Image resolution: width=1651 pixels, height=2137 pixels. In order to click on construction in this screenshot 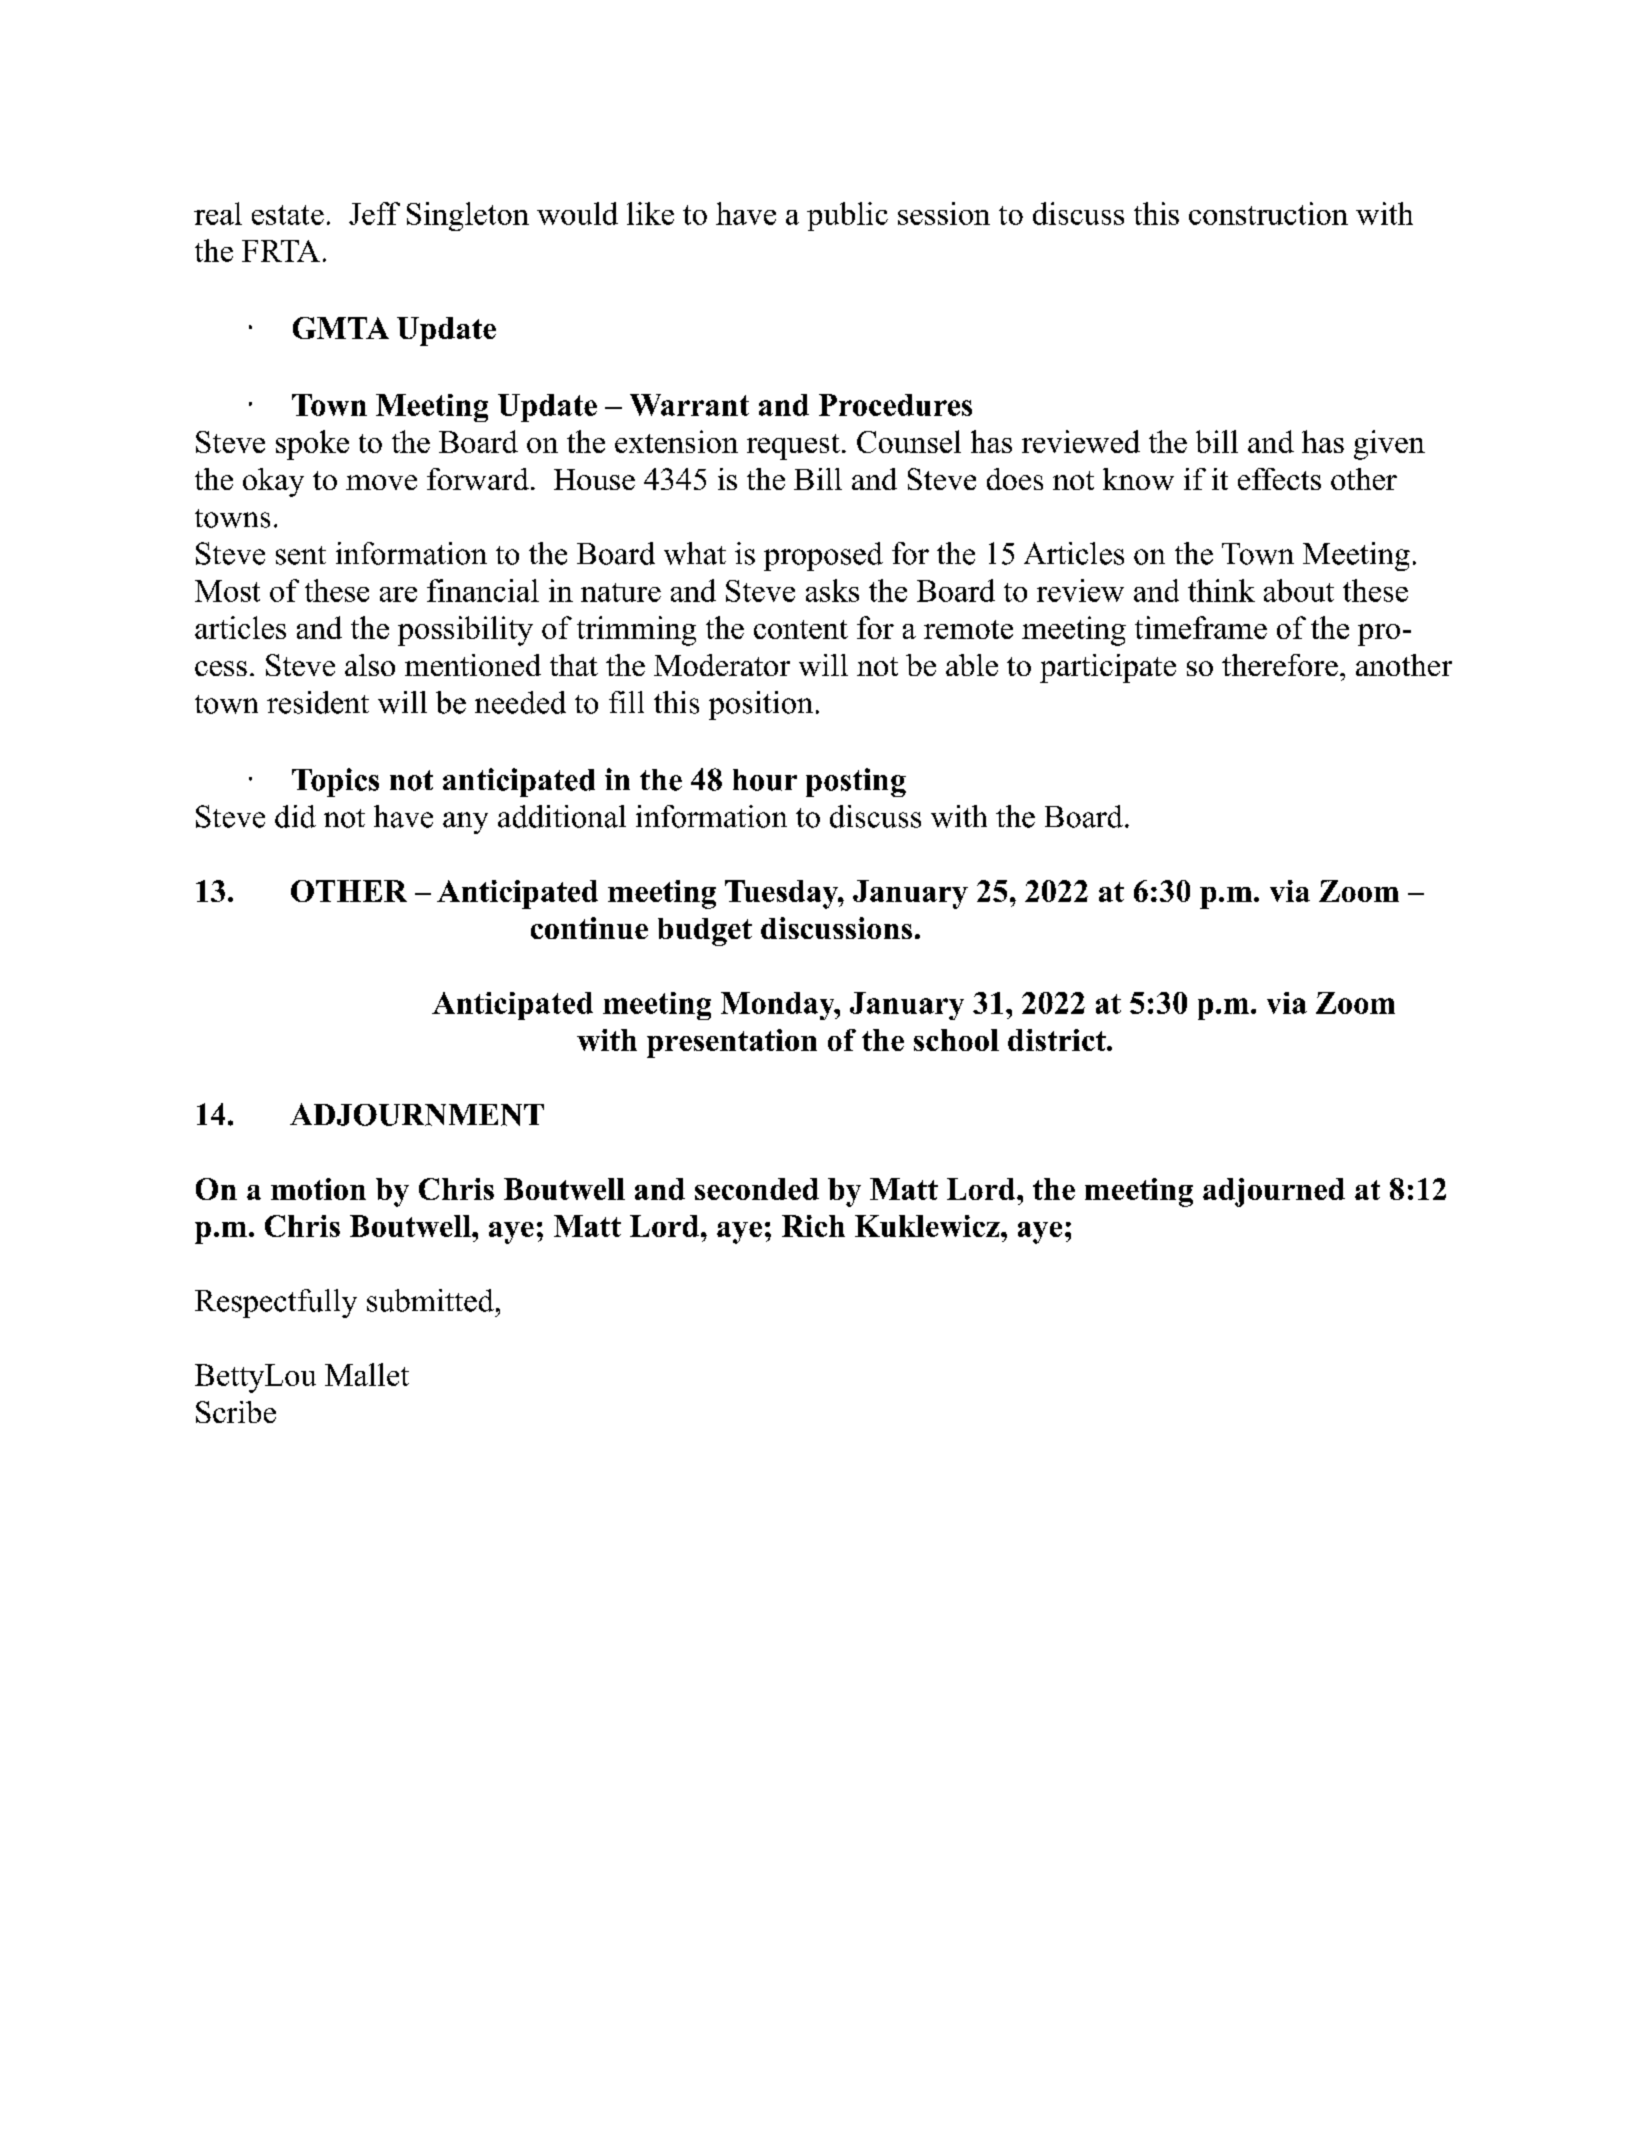, I will do `click(1268, 213)`.
